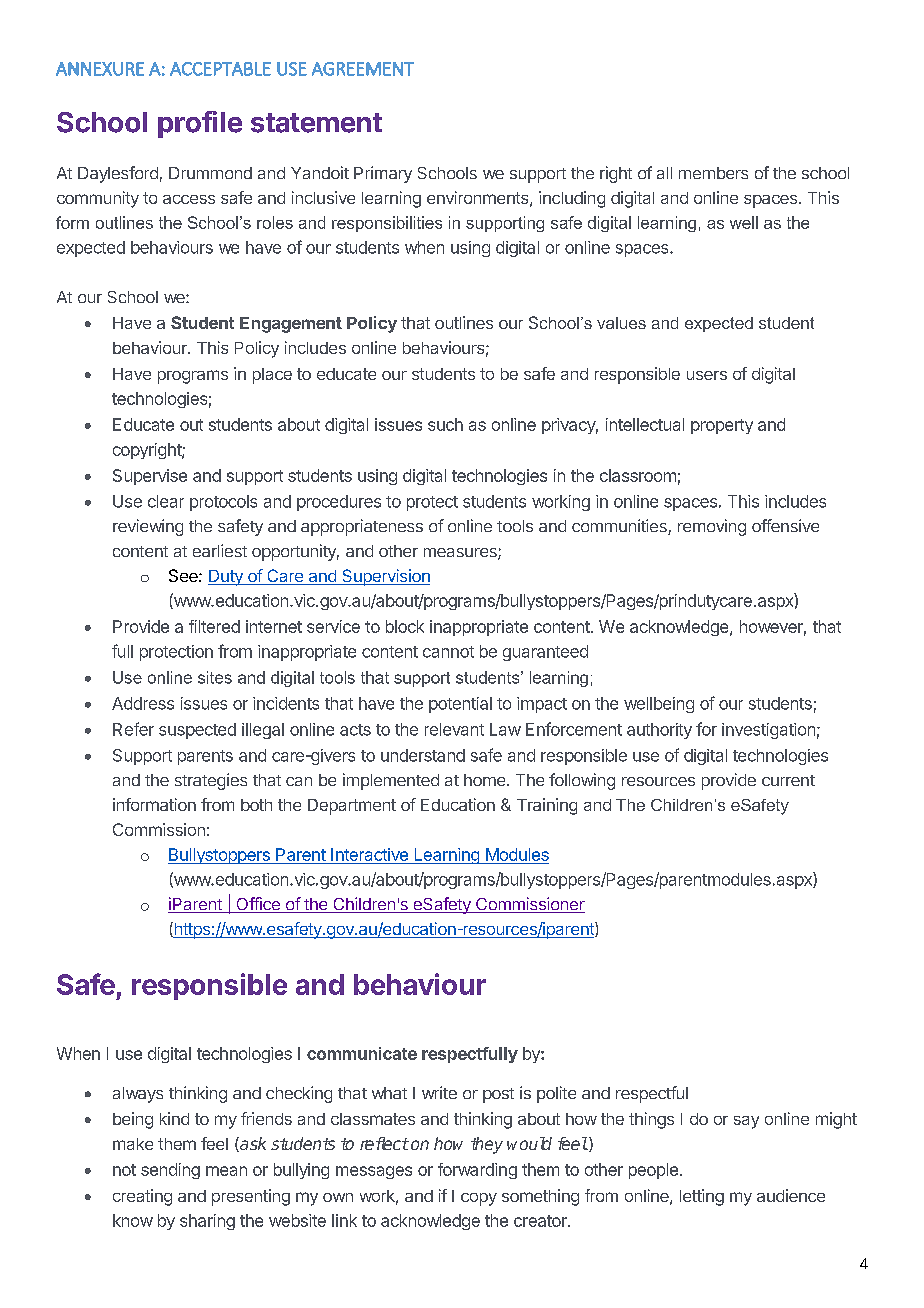 The image size is (924, 1308). What do you see at coordinates (363, 69) in the screenshot?
I see `AGREEMENT` at bounding box center [363, 69].
